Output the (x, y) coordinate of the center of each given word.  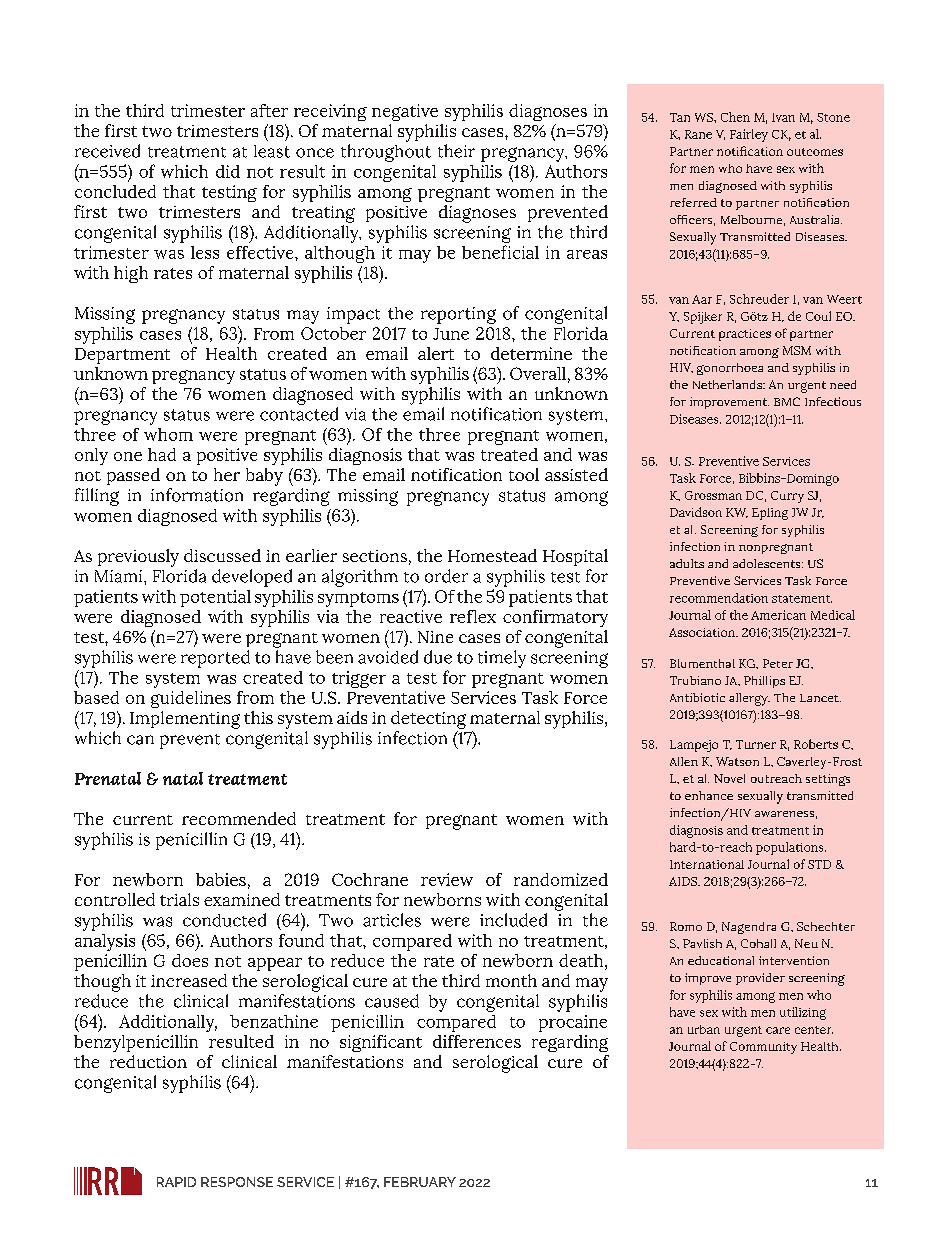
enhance (709, 795)
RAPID (176, 1182)
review (447, 879)
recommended (239, 818)
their (456, 151)
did (228, 171)
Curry (787, 497)
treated (509, 454)
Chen (735, 117)
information (197, 495)
